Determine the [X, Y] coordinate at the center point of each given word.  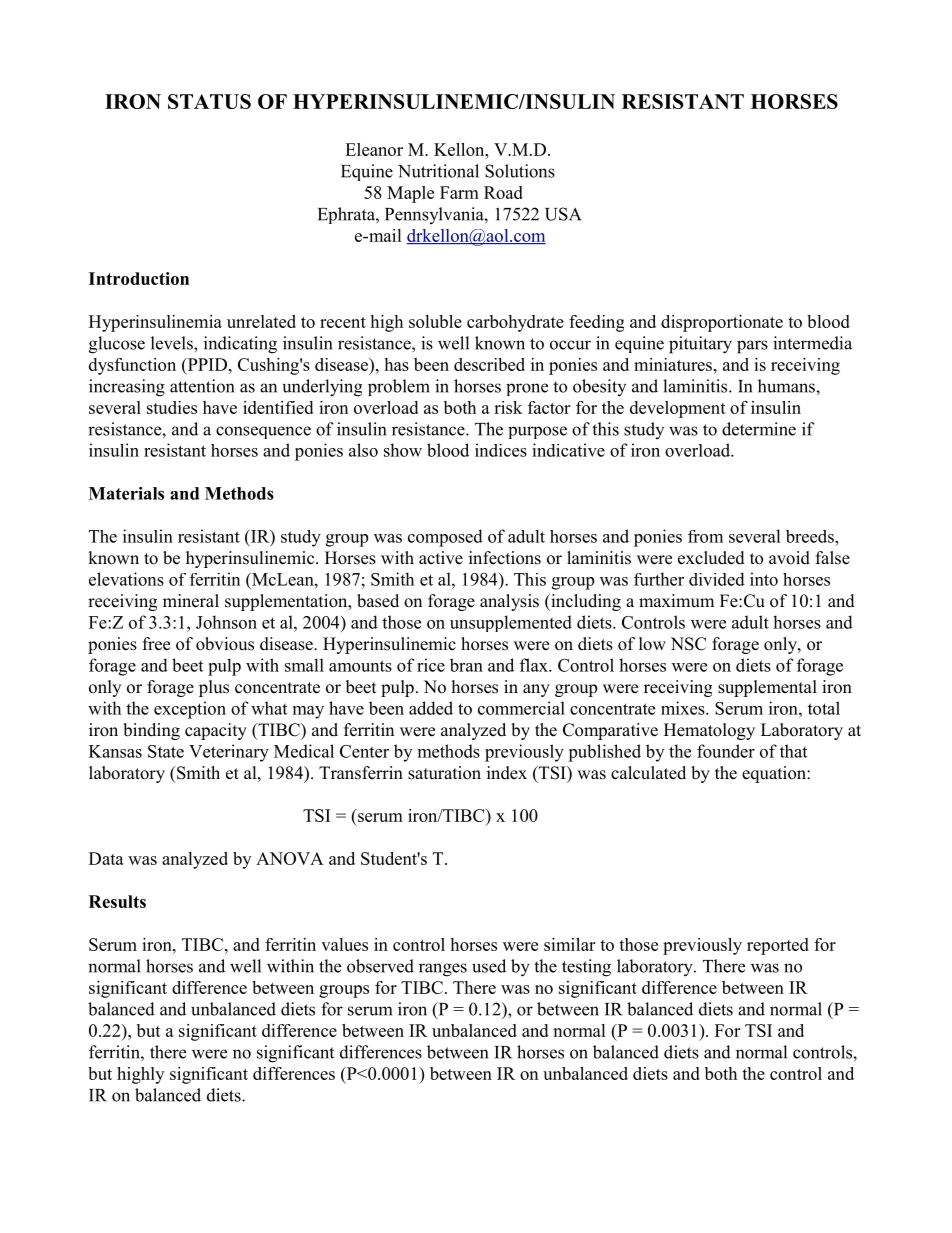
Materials [126, 493]
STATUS [209, 101]
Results [117, 901]
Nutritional [438, 171]
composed [445, 538]
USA [563, 214]
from [705, 536]
